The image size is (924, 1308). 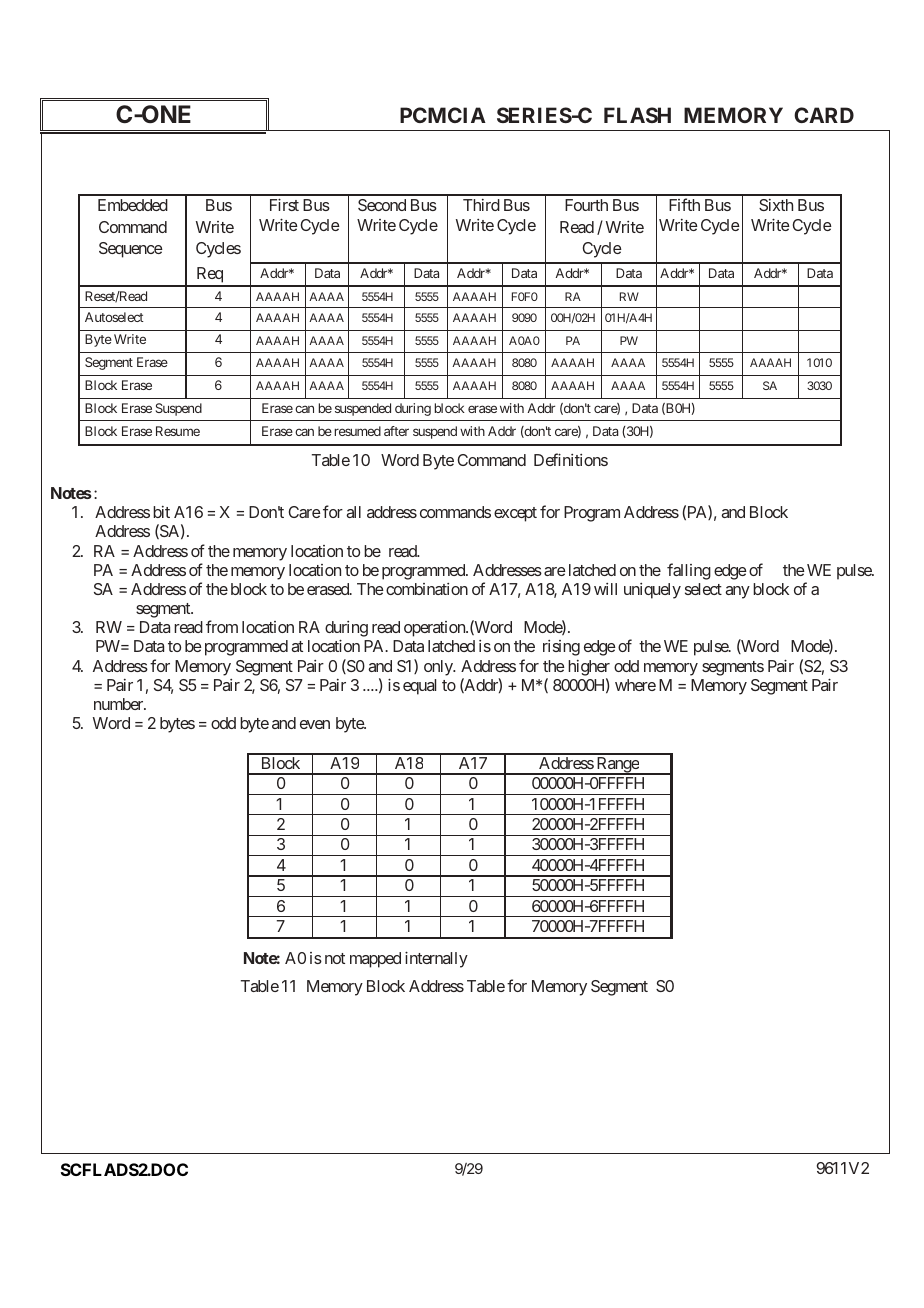 What do you see at coordinates (635, 685) in the image?
I see `where` at bounding box center [635, 685].
